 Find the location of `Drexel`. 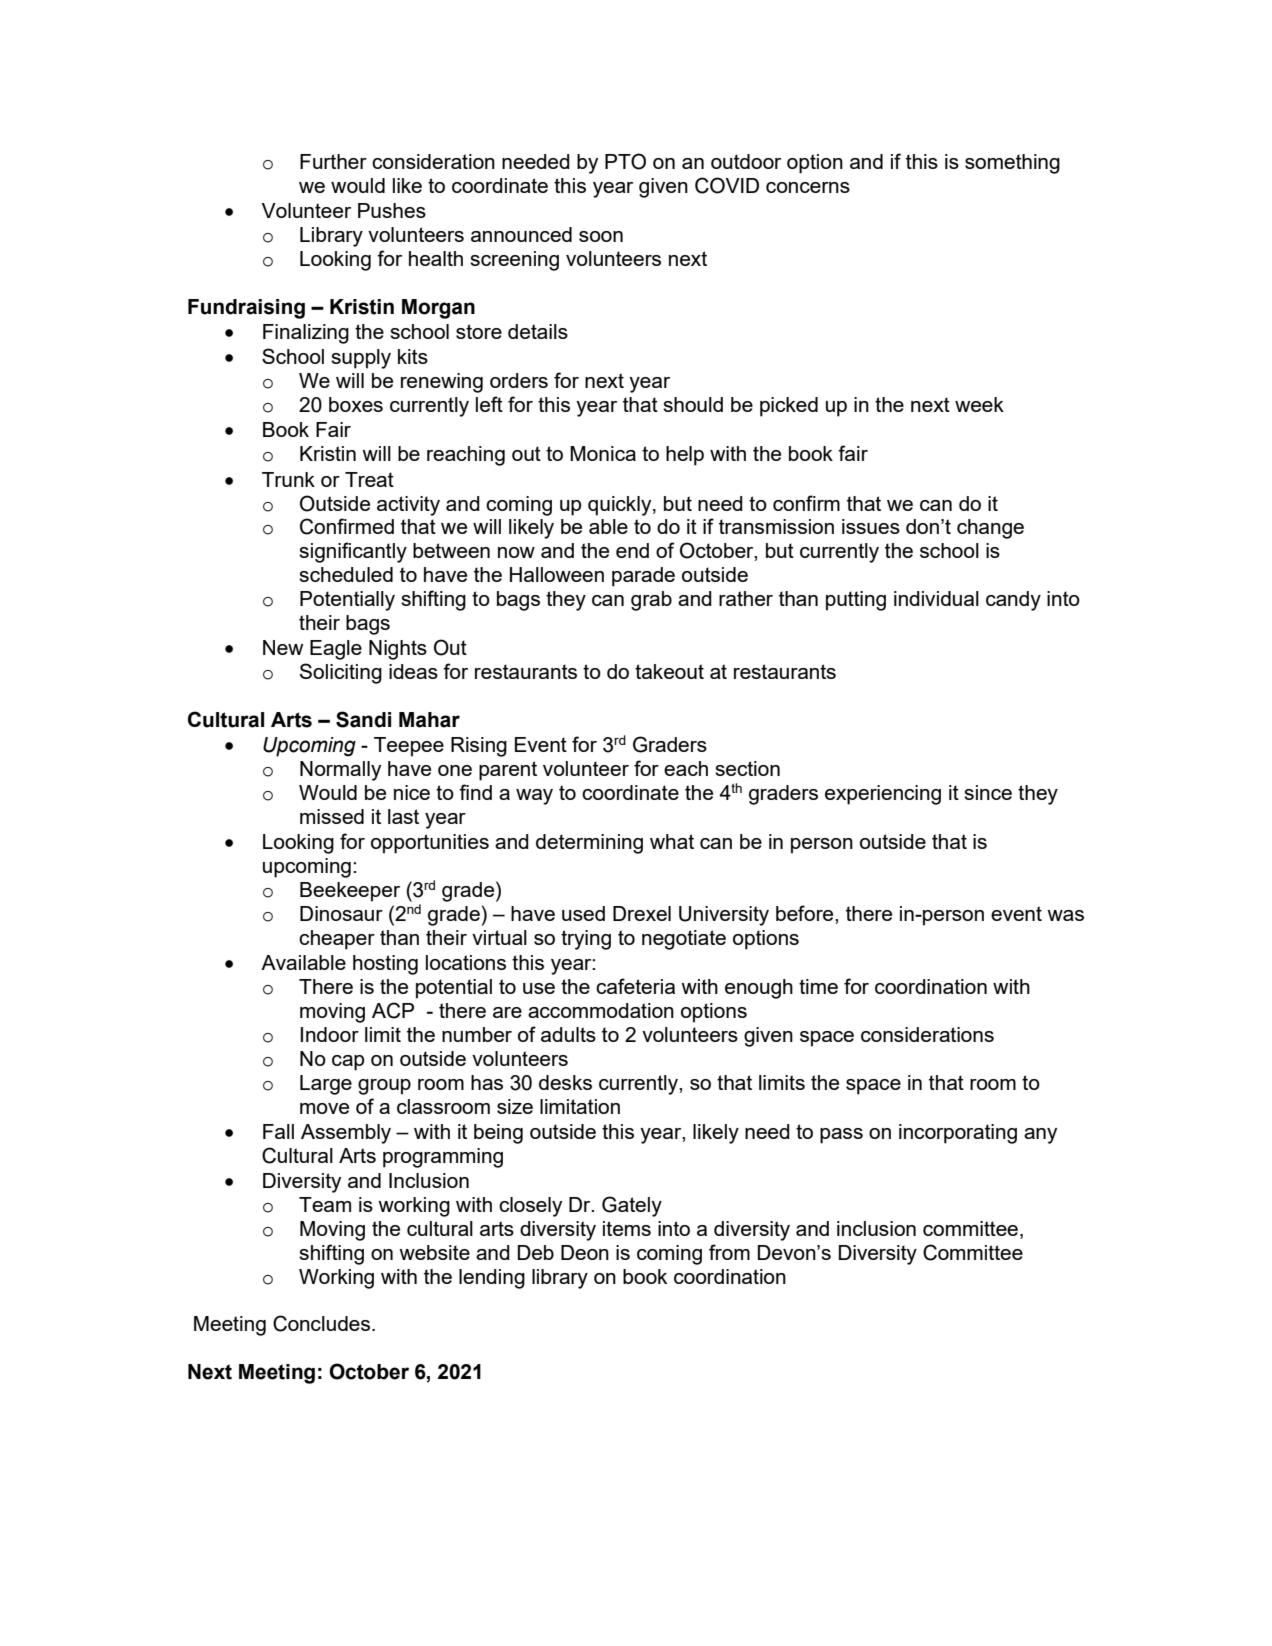

Drexel is located at coordinates (642, 913).
